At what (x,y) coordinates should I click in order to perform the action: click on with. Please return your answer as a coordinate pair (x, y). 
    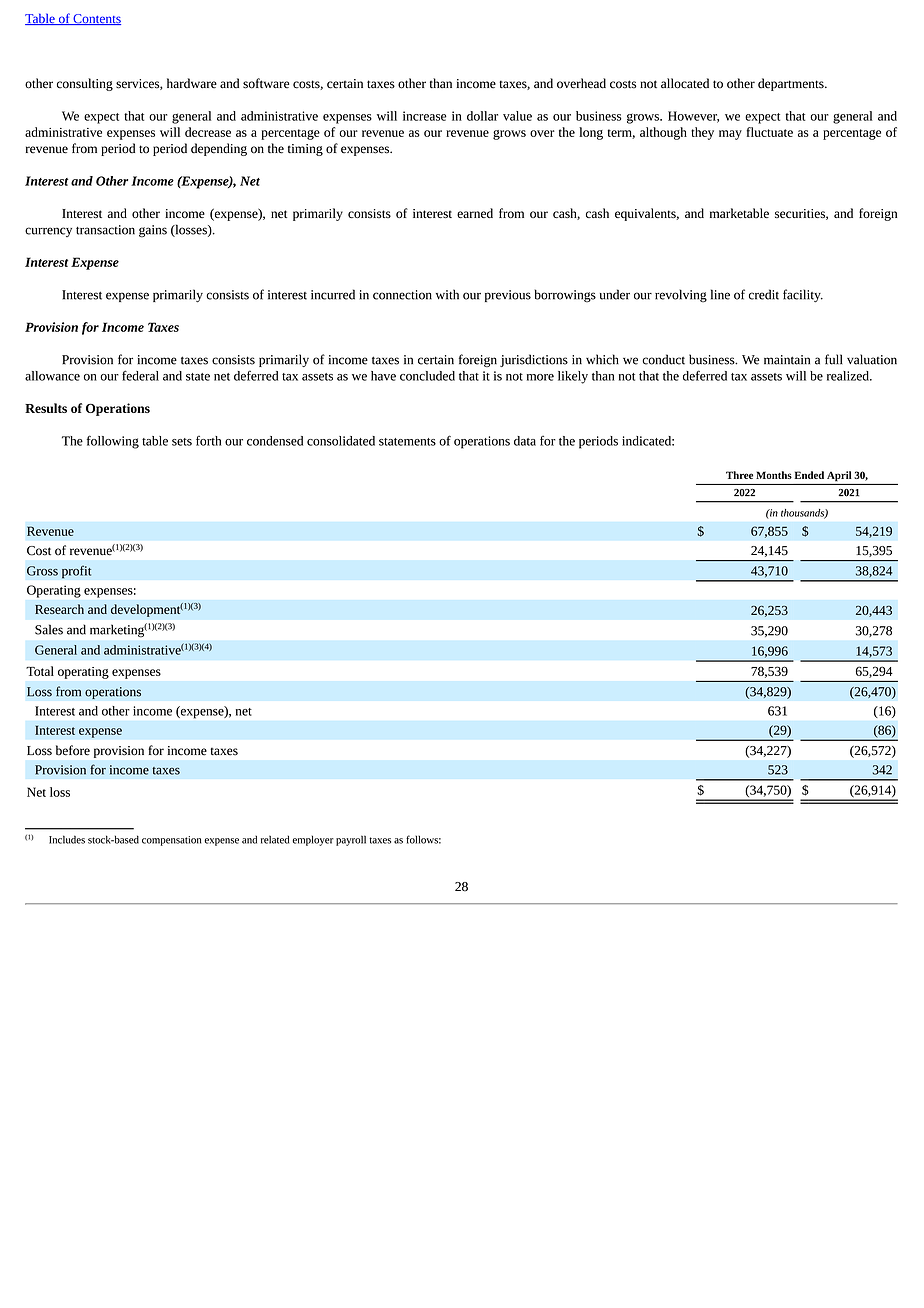
    Looking at the image, I should click on (447, 294).
